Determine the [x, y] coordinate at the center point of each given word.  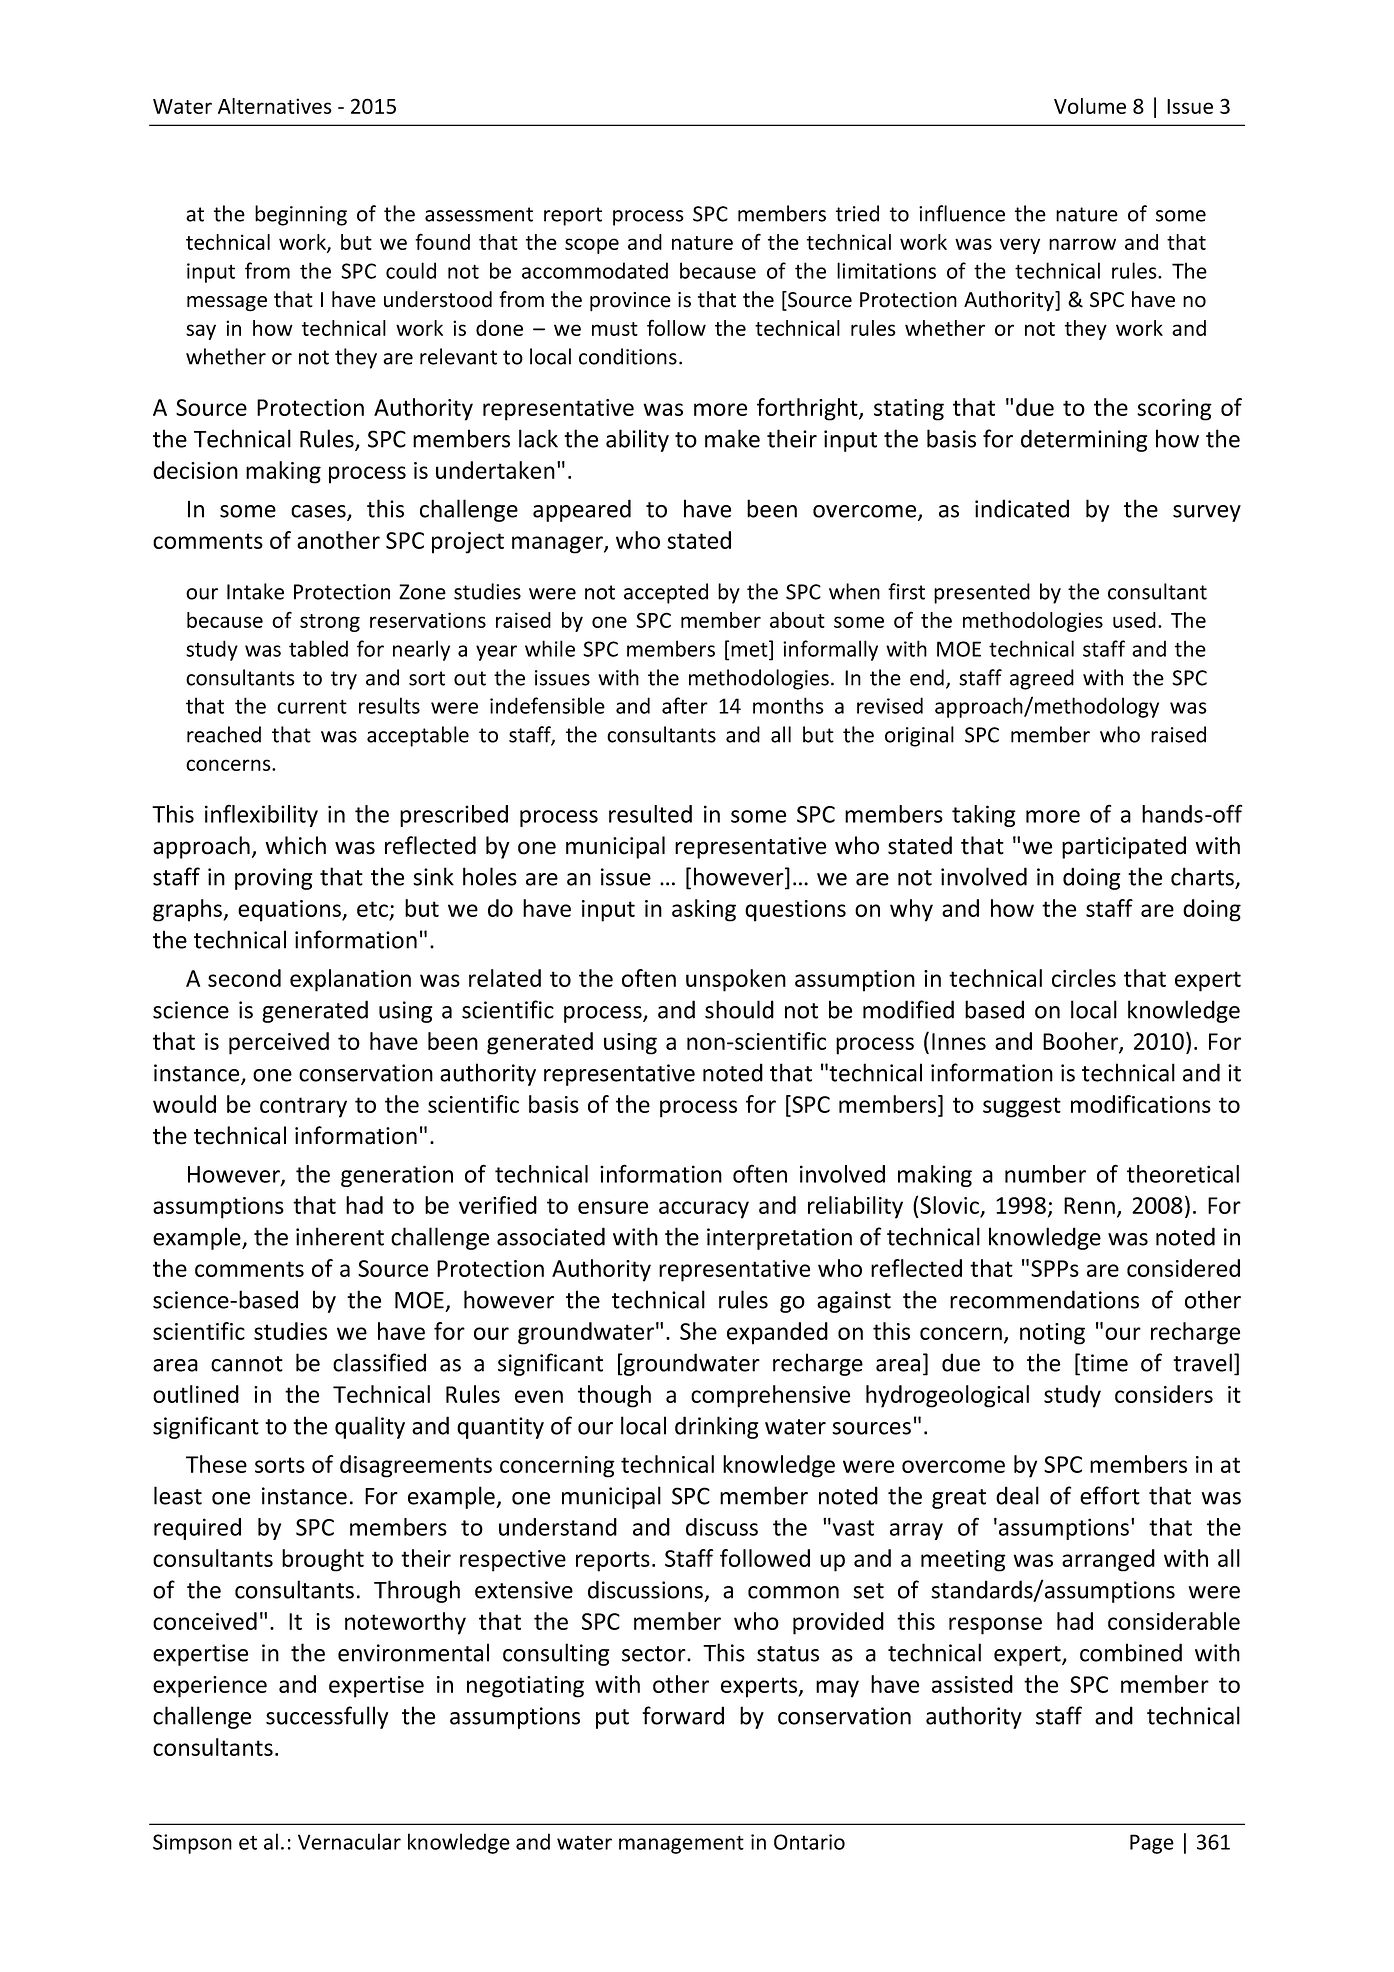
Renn [1089, 1205]
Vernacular [349, 1841]
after [685, 705]
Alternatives [275, 106]
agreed [1042, 679]
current [312, 706]
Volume [1090, 106]
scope [592, 246]
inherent [340, 1236]
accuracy [704, 1210]
